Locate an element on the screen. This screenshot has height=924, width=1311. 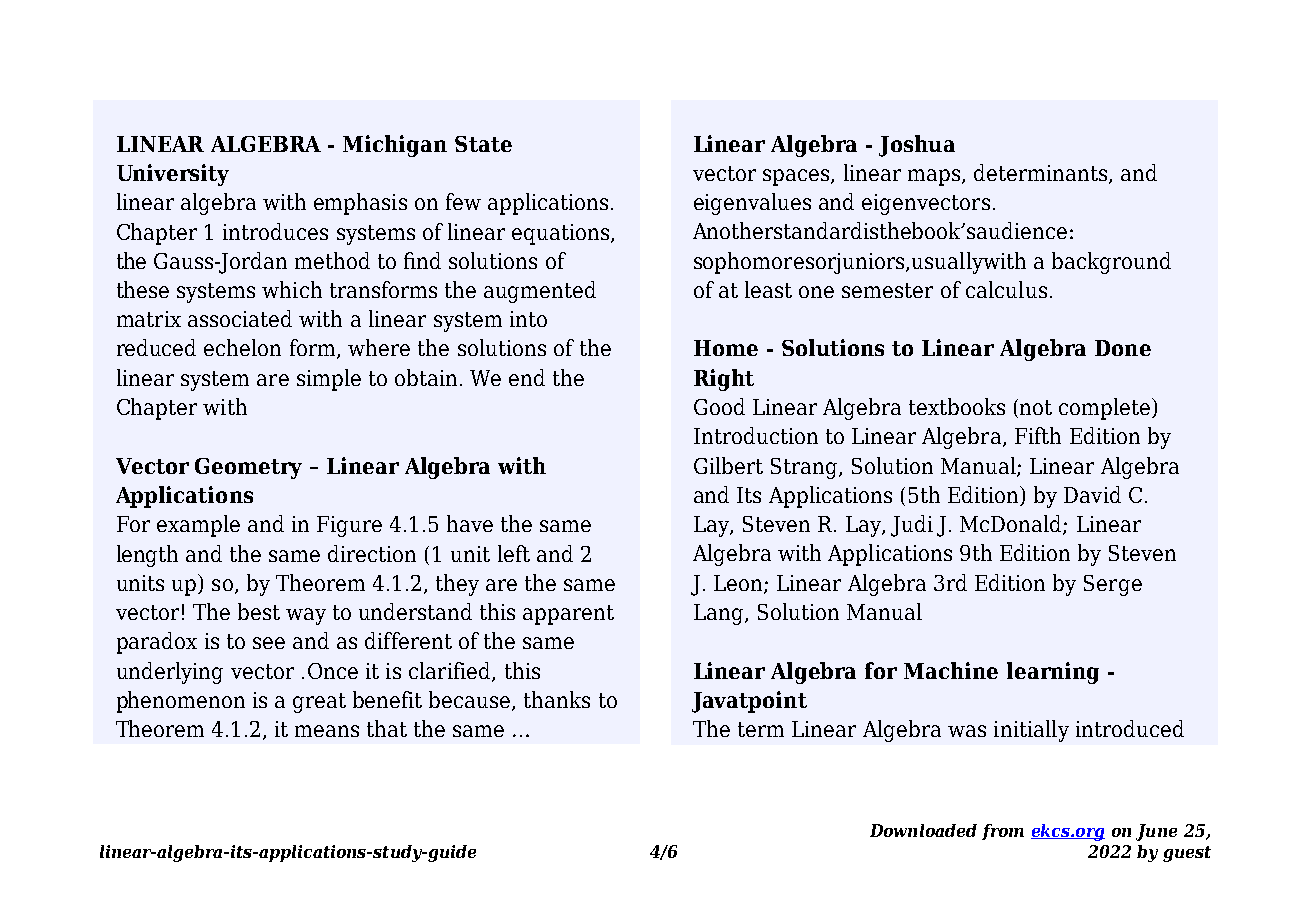
maps is located at coordinates (935, 177).
